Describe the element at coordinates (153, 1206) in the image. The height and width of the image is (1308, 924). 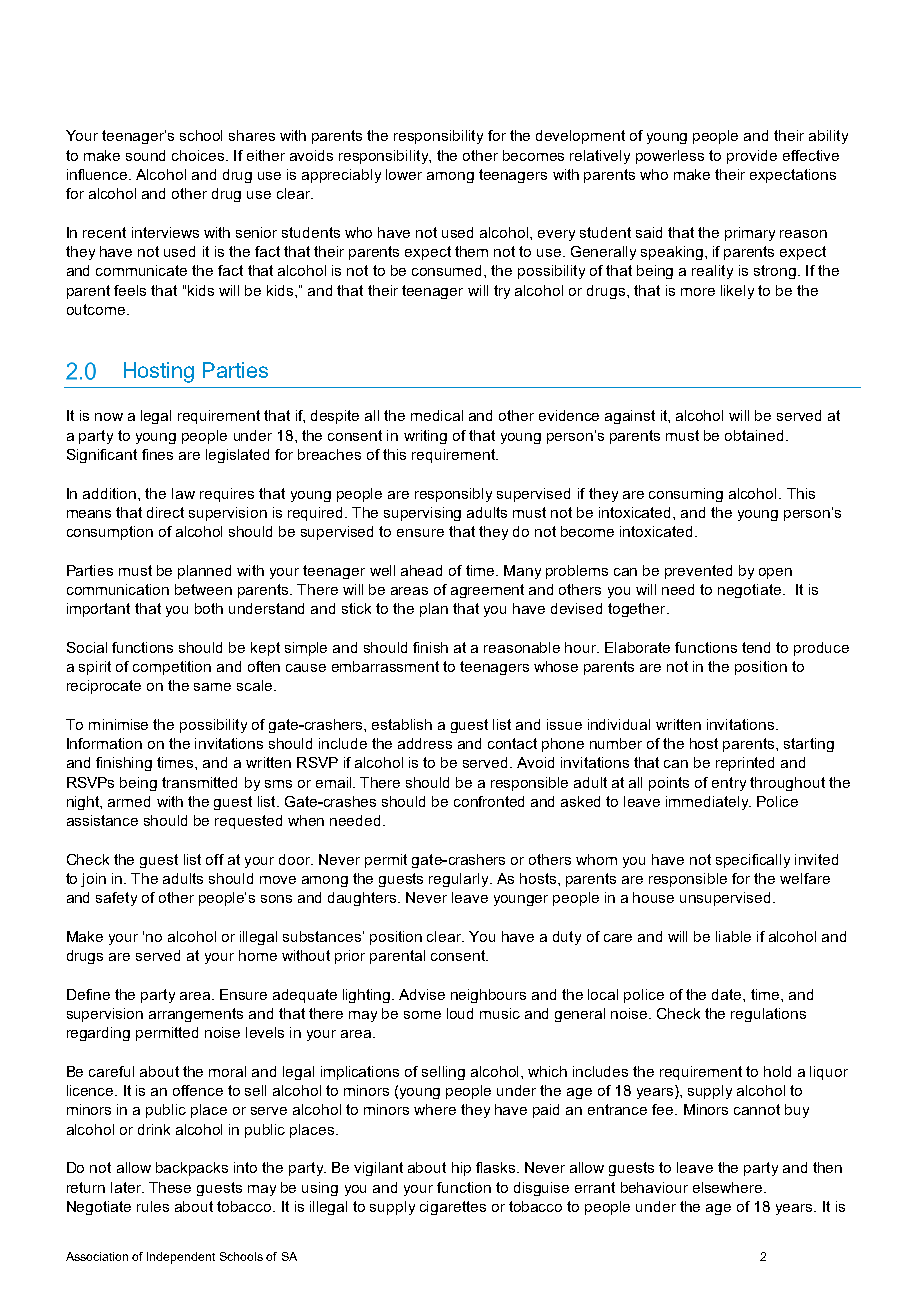
I see `rules` at that location.
